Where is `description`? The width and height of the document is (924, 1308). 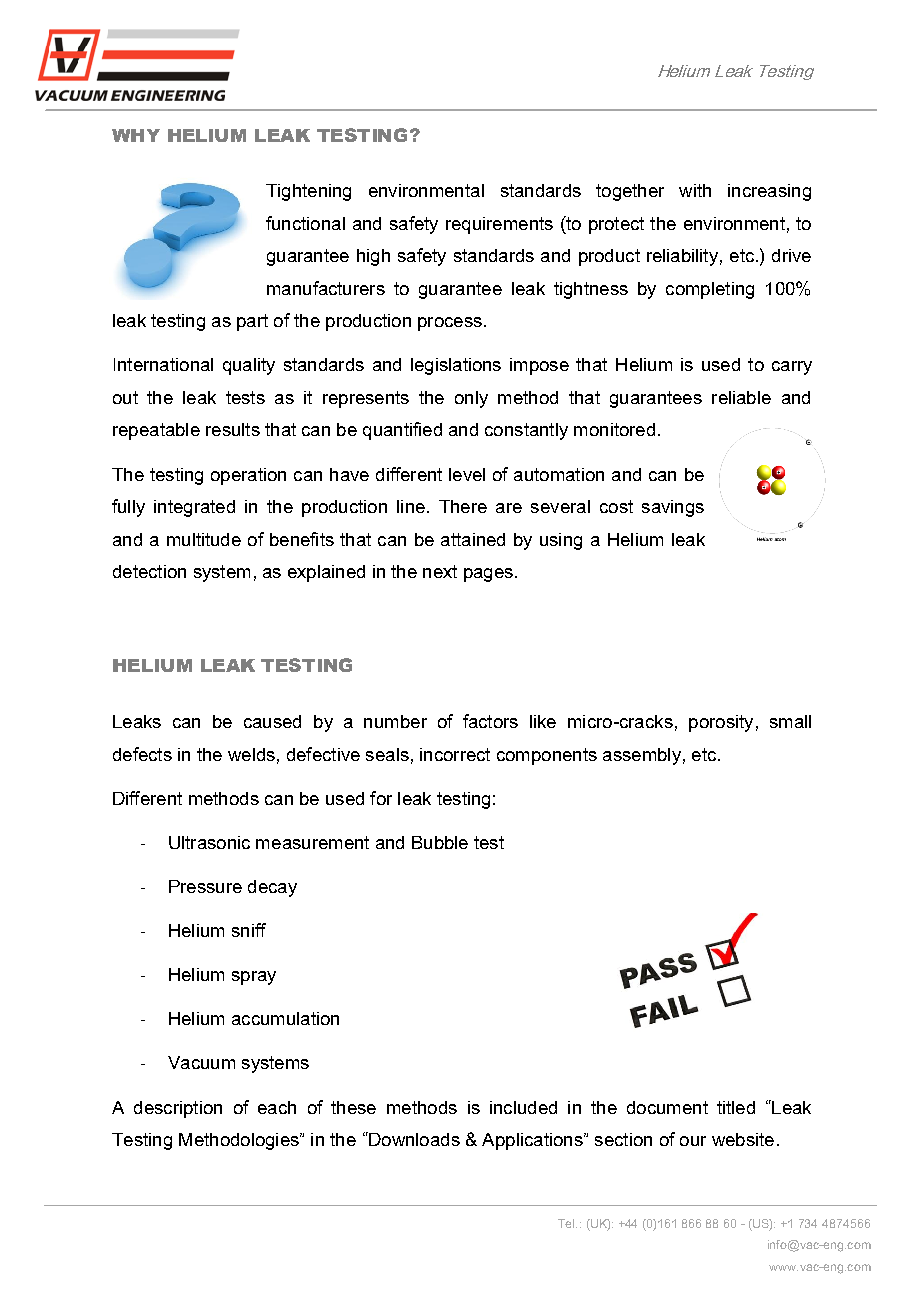
description is located at coordinates (178, 1109).
